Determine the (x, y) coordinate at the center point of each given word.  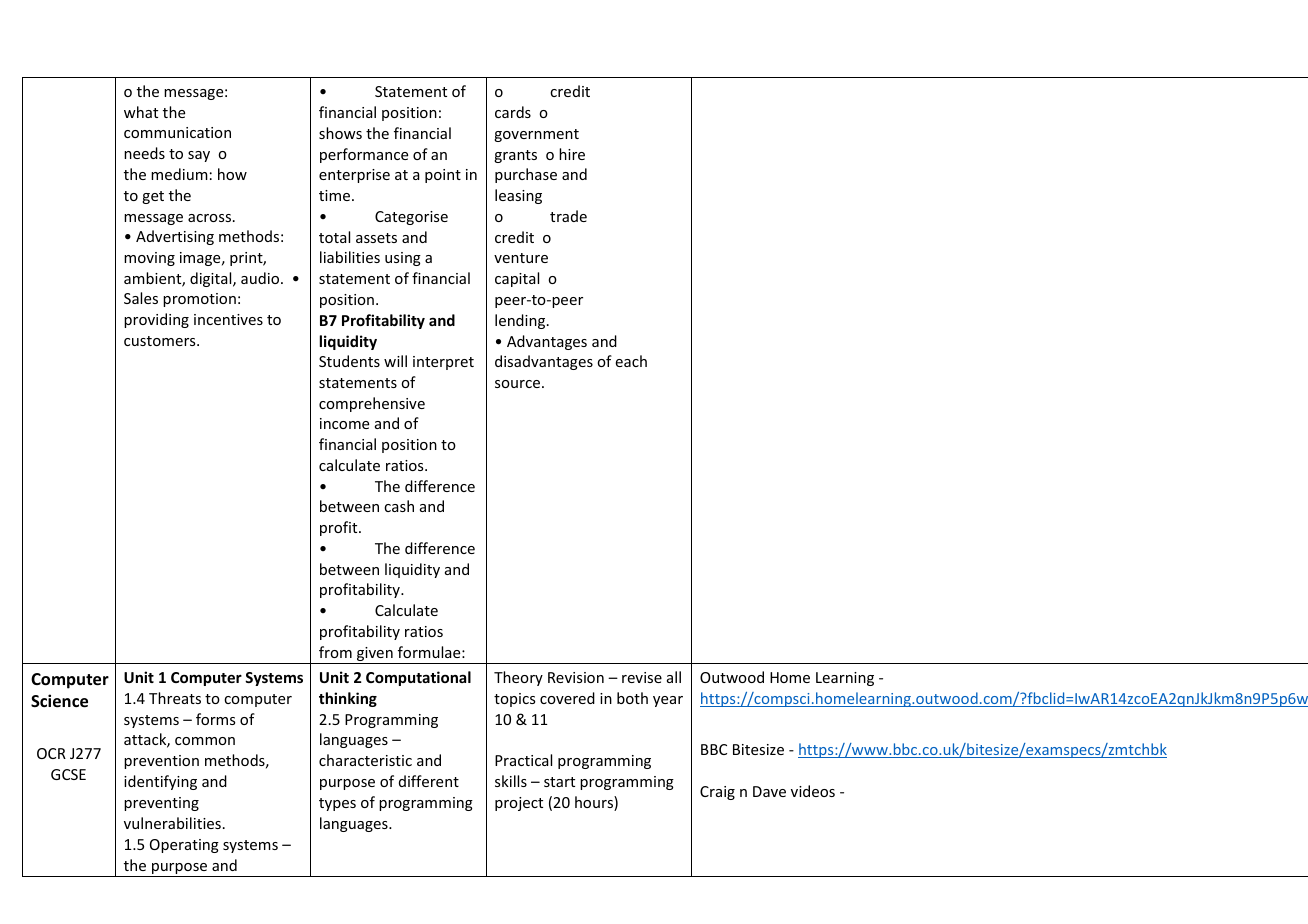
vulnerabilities (172, 823)
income (344, 423)
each (631, 361)
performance (364, 155)
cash (399, 506)
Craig (717, 793)
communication (177, 132)
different (429, 781)
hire (572, 154)
